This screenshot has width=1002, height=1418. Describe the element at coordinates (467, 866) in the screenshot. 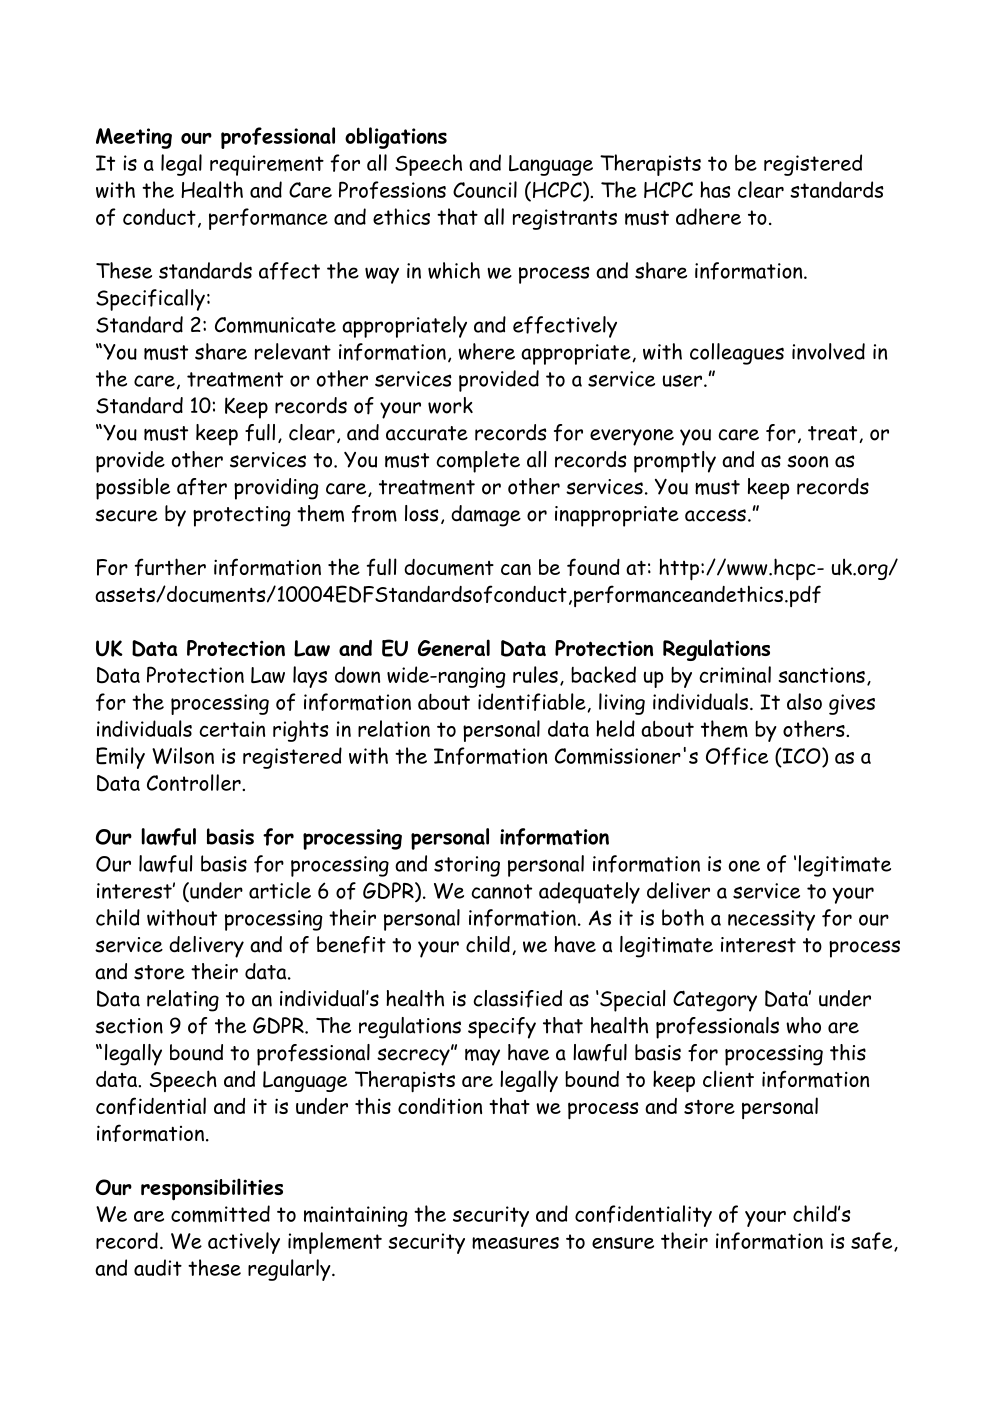

I see `storing` at that location.
